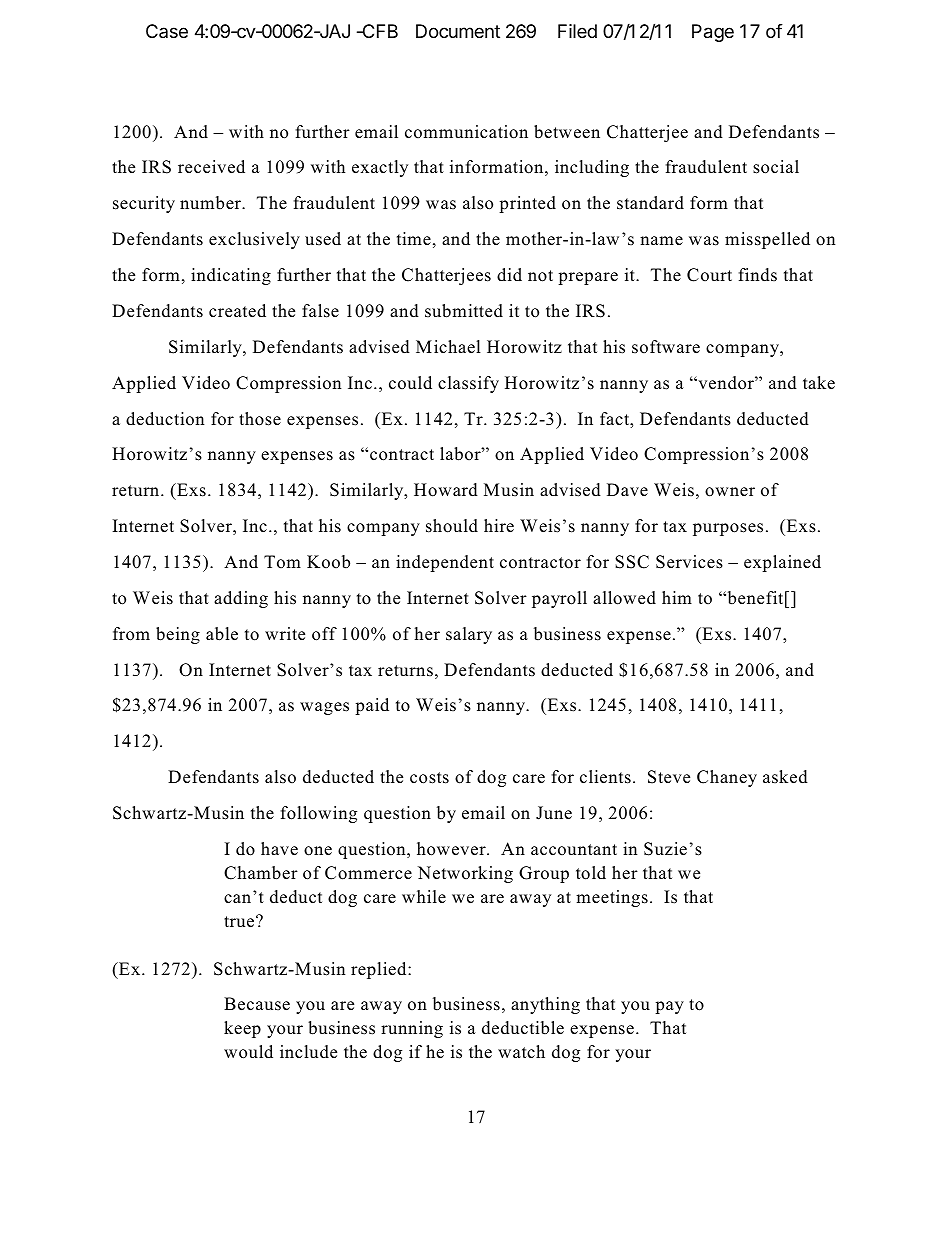 Image resolution: width=952 pixels, height=1233 pixels. Describe the element at coordinates (521, 1052) in the screenshot. I see `watch` at that location.
